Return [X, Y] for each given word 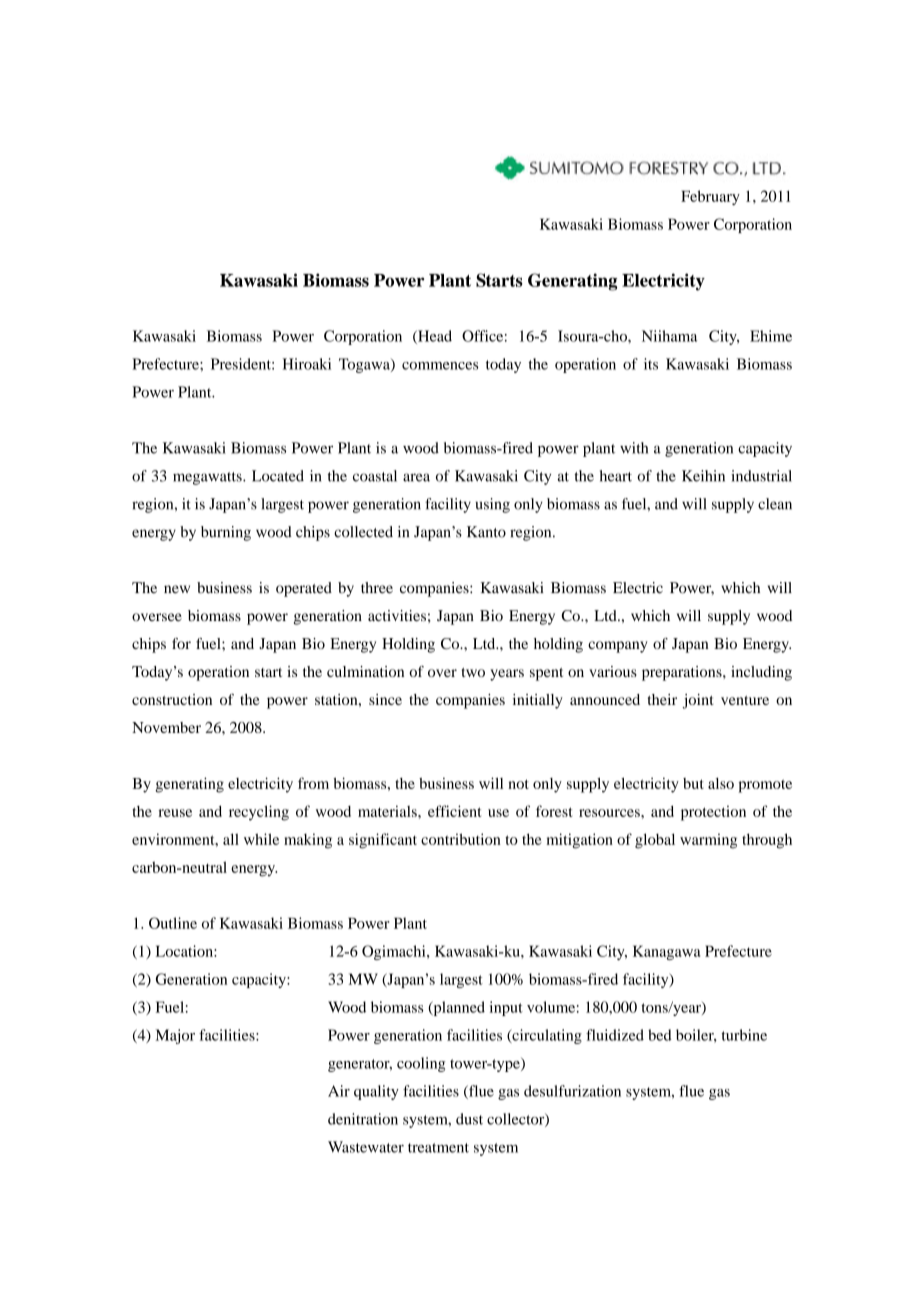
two [473, 672]
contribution [461, 839]
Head [434, 337]
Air [339, 1091]
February [710, 197]
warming [708, 841]
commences [440, 366]
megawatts [208, 478]
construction [172, 699]
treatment [438, 1148]
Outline [173, 923]
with [634, 448]
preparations [683, 673]
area [416, 477]
